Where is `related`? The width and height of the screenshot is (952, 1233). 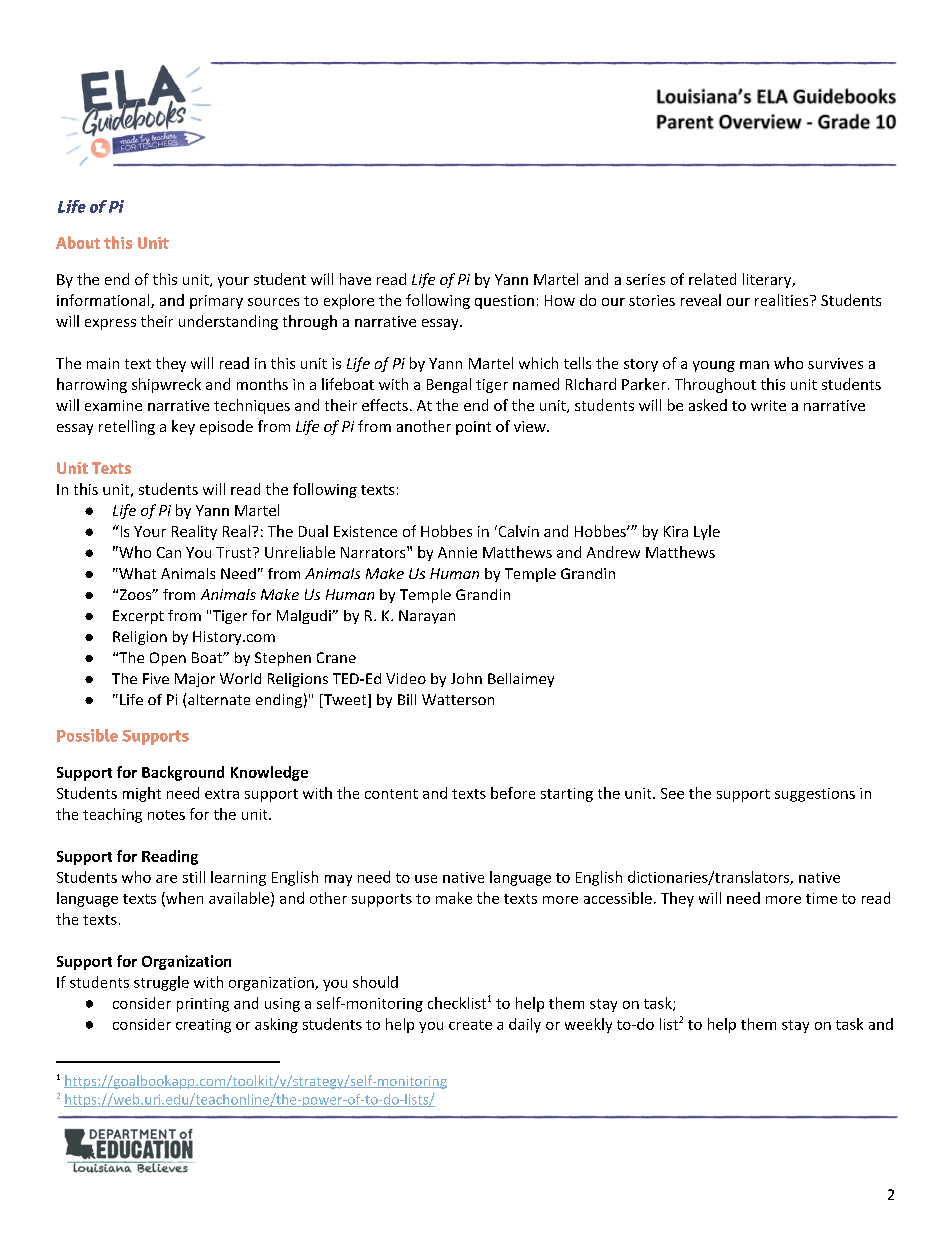
related is located at coordinates (712, 279).
